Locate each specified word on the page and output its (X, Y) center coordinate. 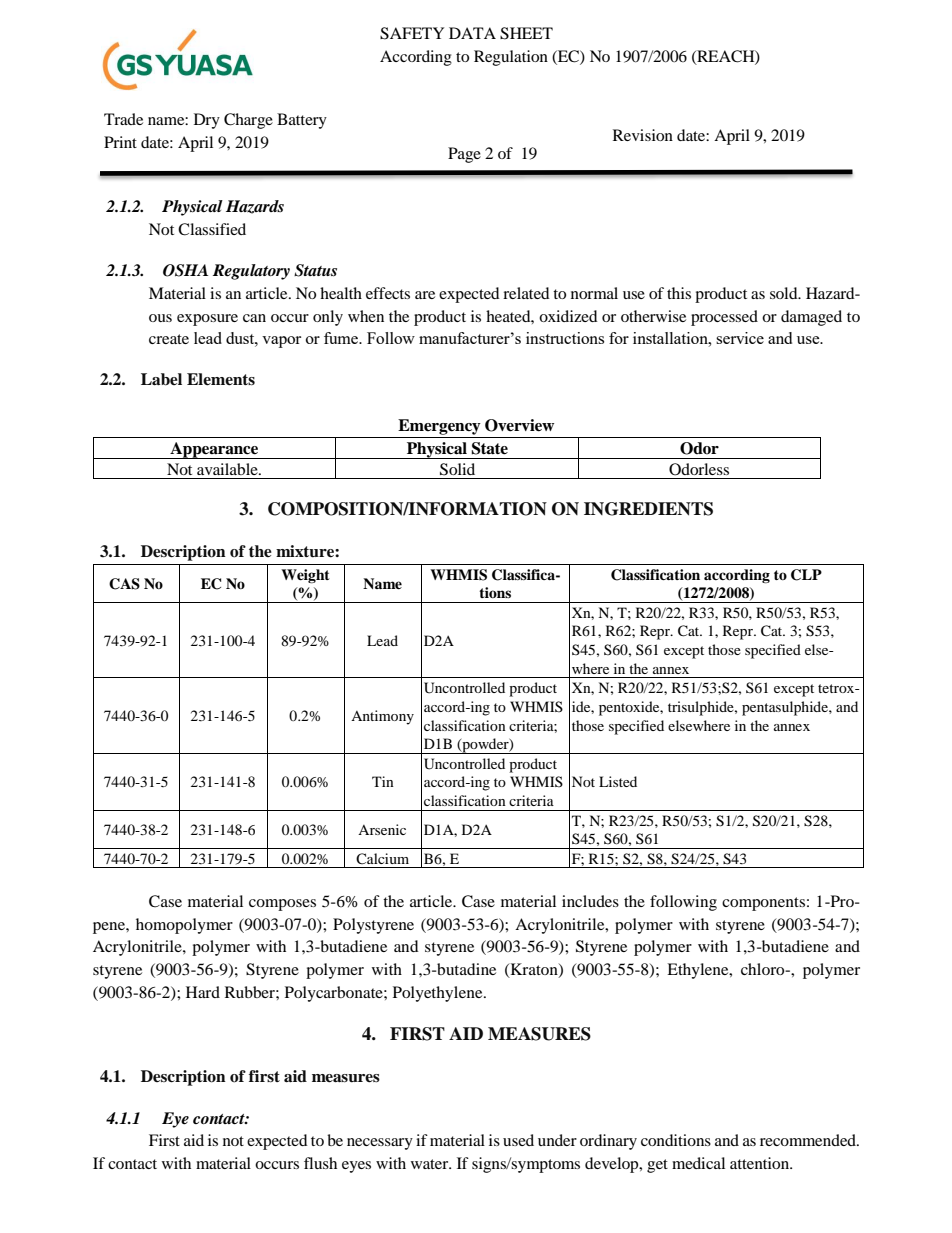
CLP (806, 575)
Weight (305, 576)
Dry (207, 121)
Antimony (382, 717)
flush (320, 1163)
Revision (643, 135)
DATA (472, 33)
